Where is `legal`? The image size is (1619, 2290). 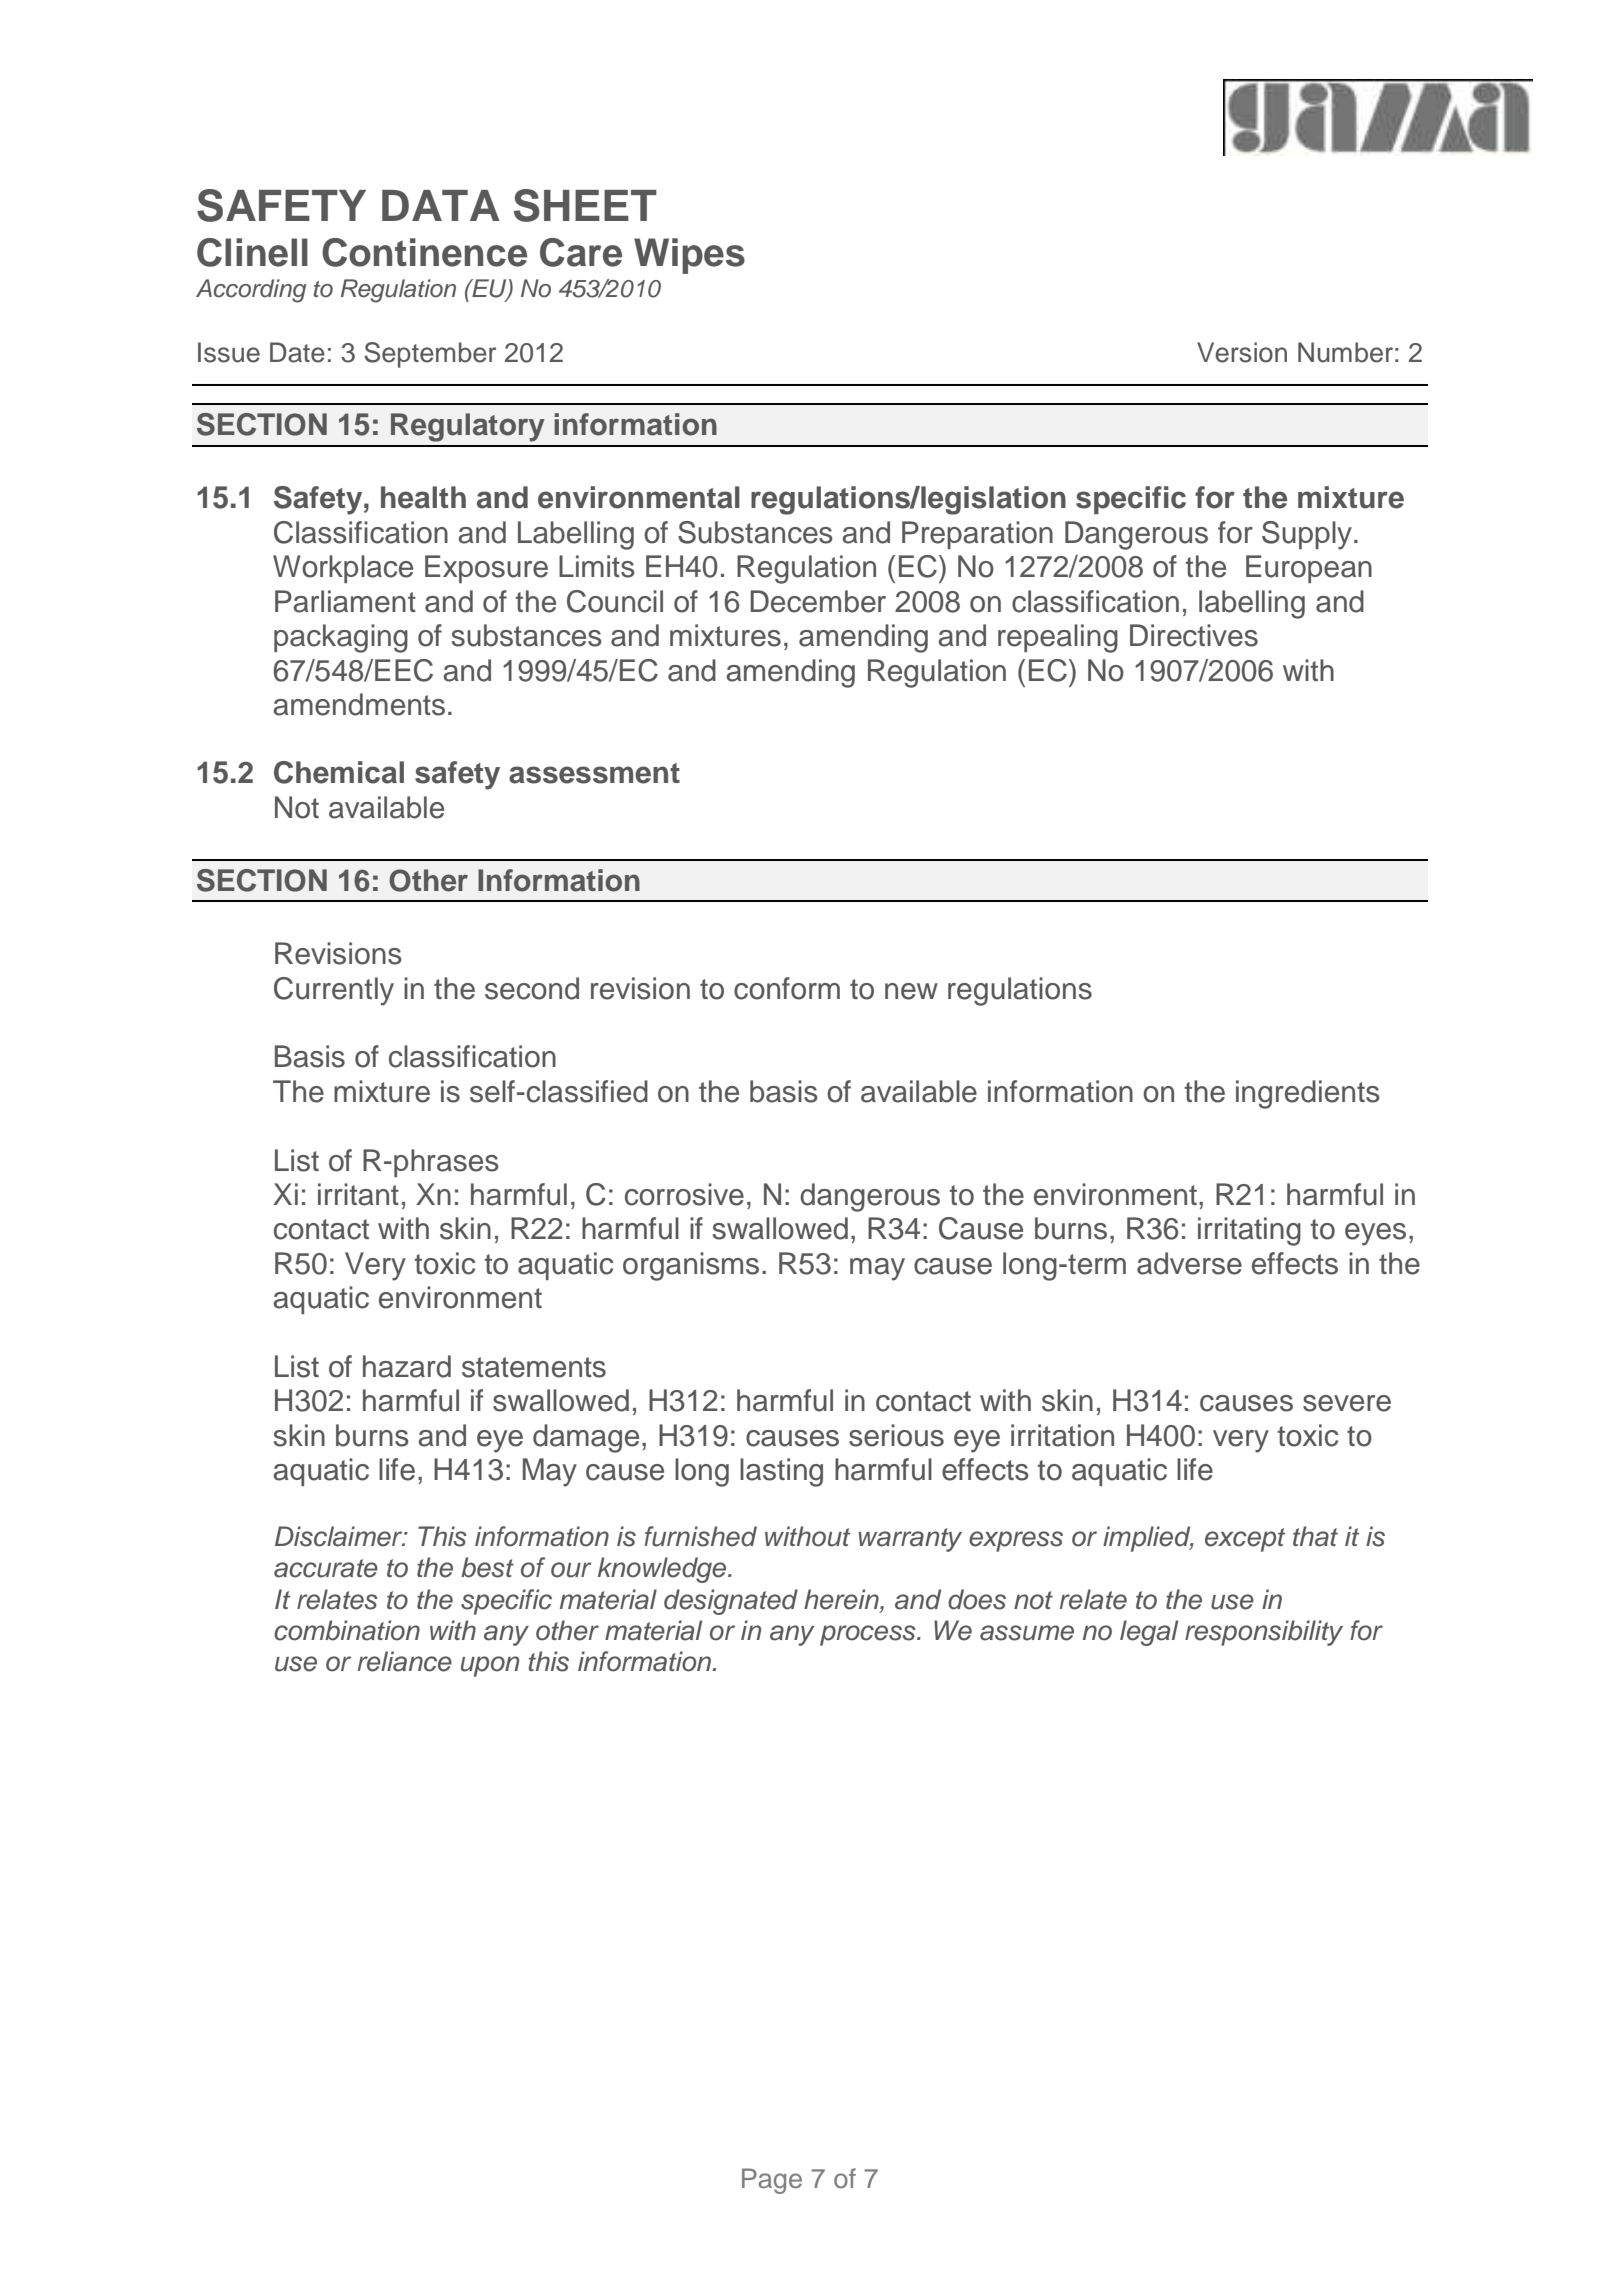
legal is located at coordinates (1149, 1633).
